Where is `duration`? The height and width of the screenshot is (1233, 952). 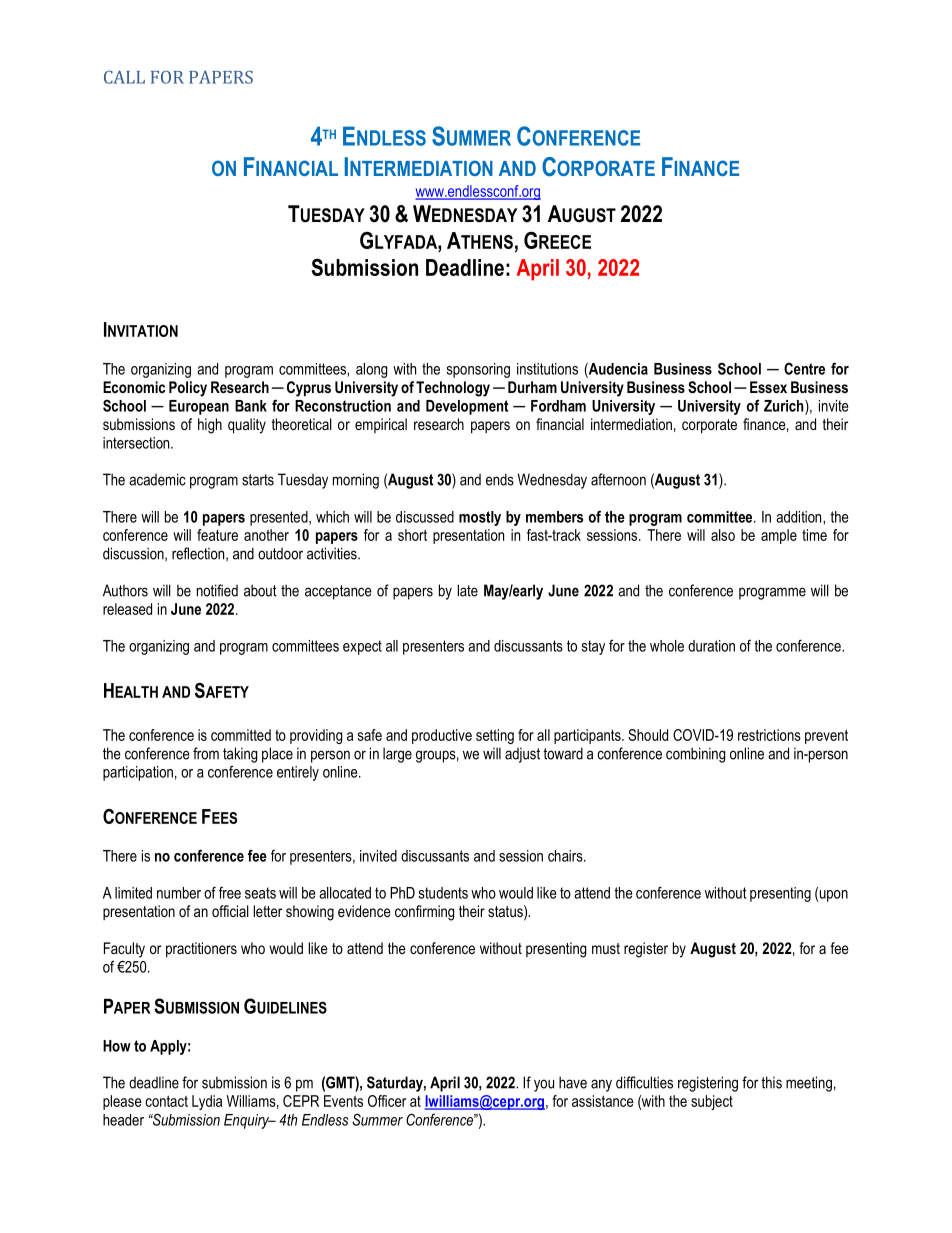
duration is located at coordinates (711, 646).
